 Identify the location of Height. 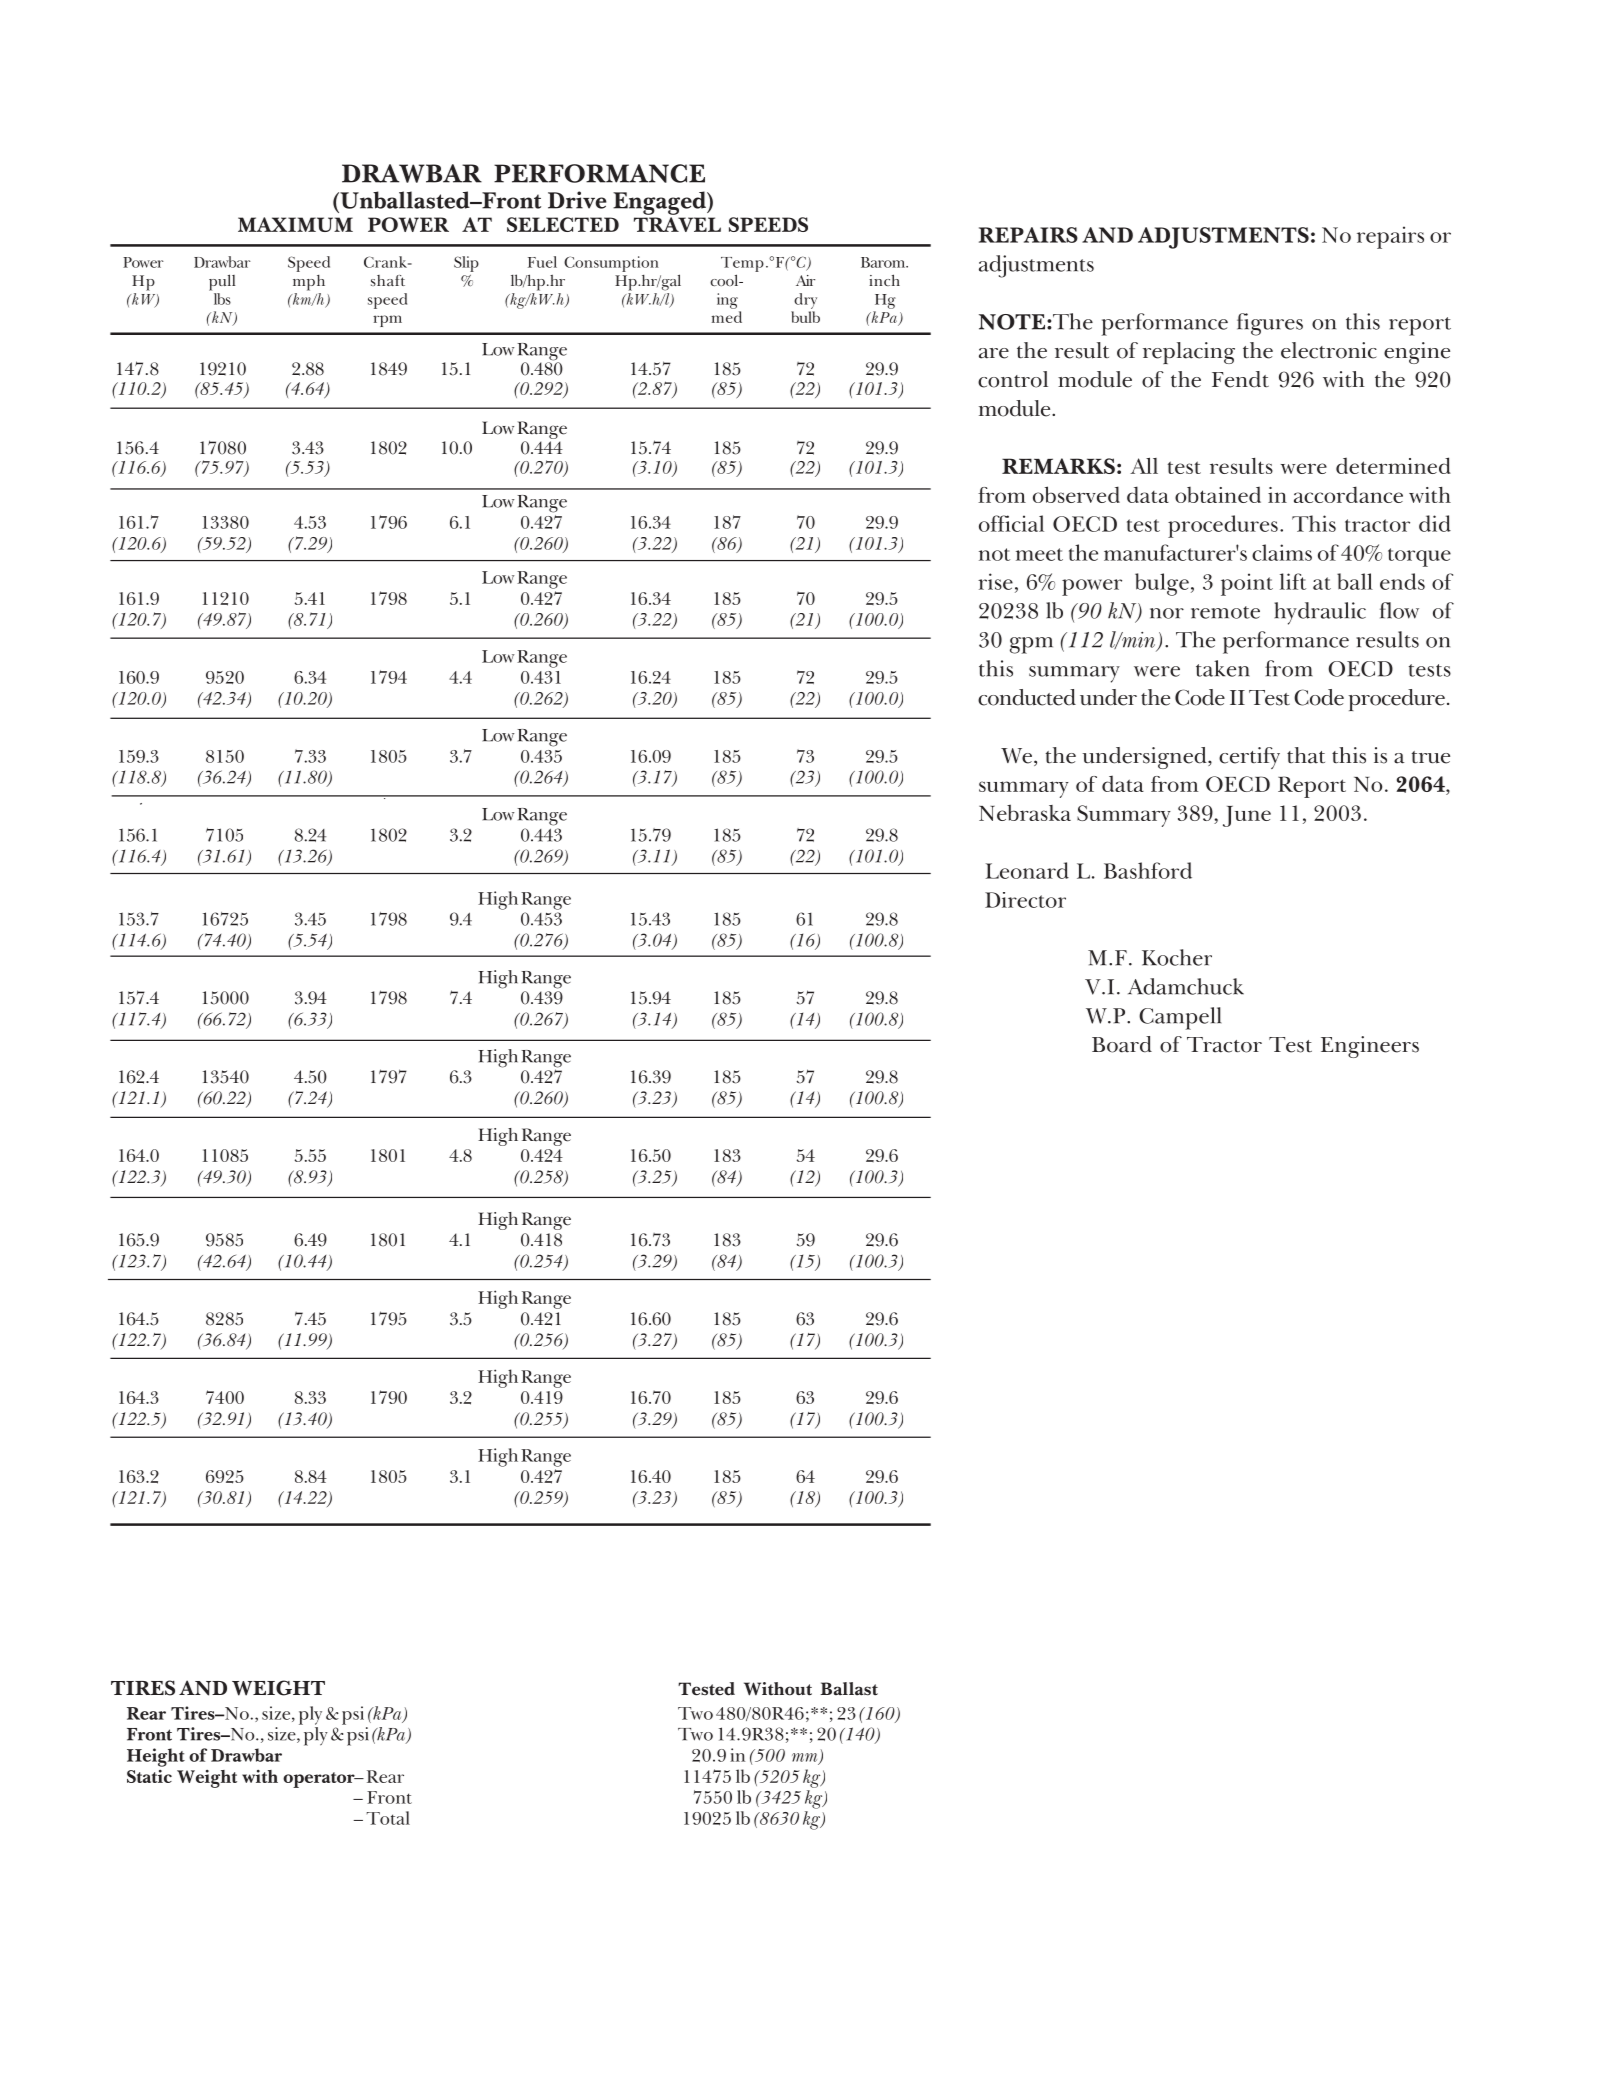
(156, 1757).
